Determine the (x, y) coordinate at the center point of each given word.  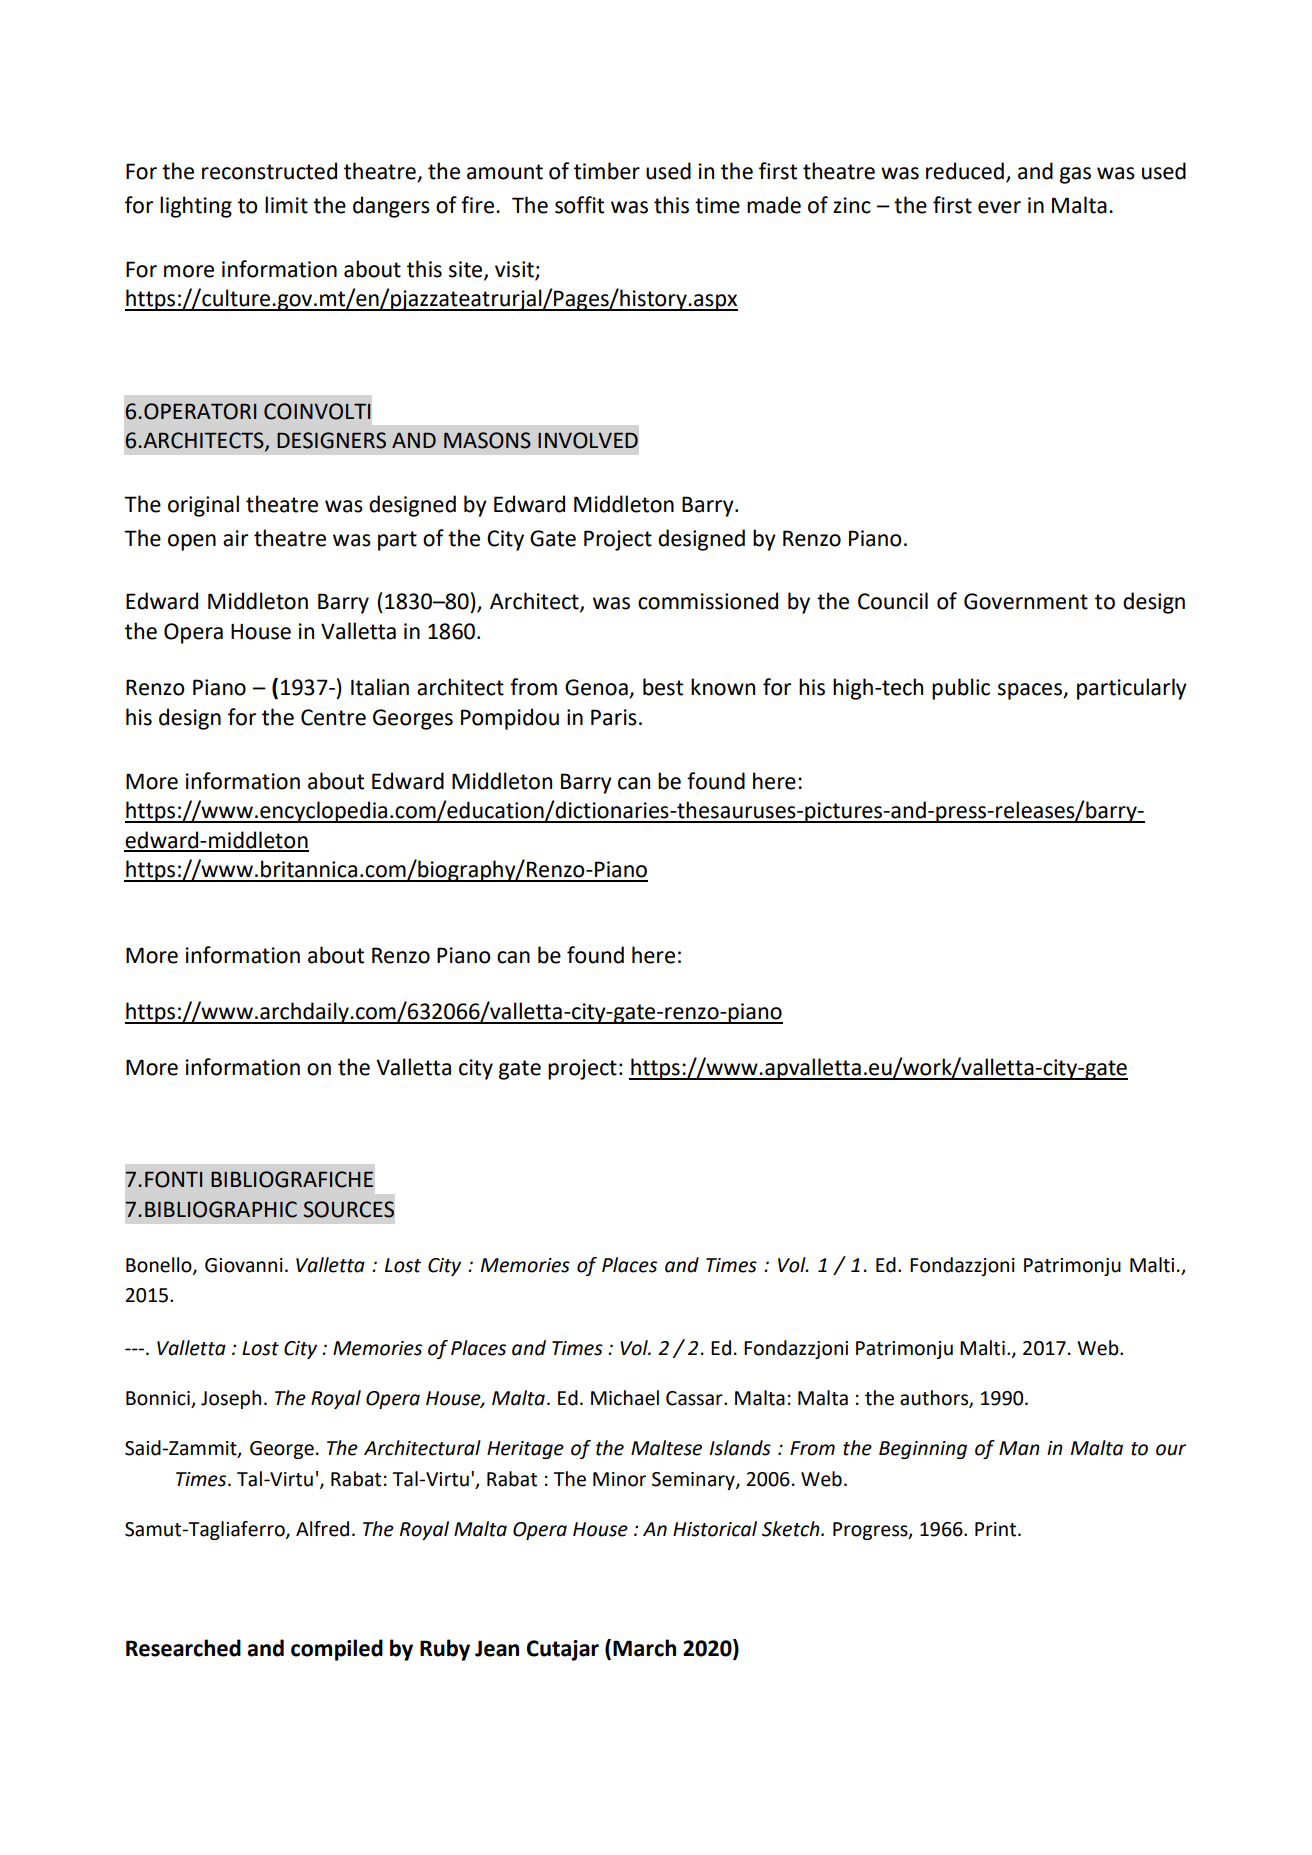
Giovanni (244, 1265)
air (235, 538)
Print (997, 1529)
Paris (614, 717)
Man (1019, 1448)
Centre (333, 717)
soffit (579, 205)
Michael (625, 1398)
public (961, 689)
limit (286, 205)
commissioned (708, 601)
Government (1026, 601)
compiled (337, 1650)
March (644, 1648)
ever (999, 207)
